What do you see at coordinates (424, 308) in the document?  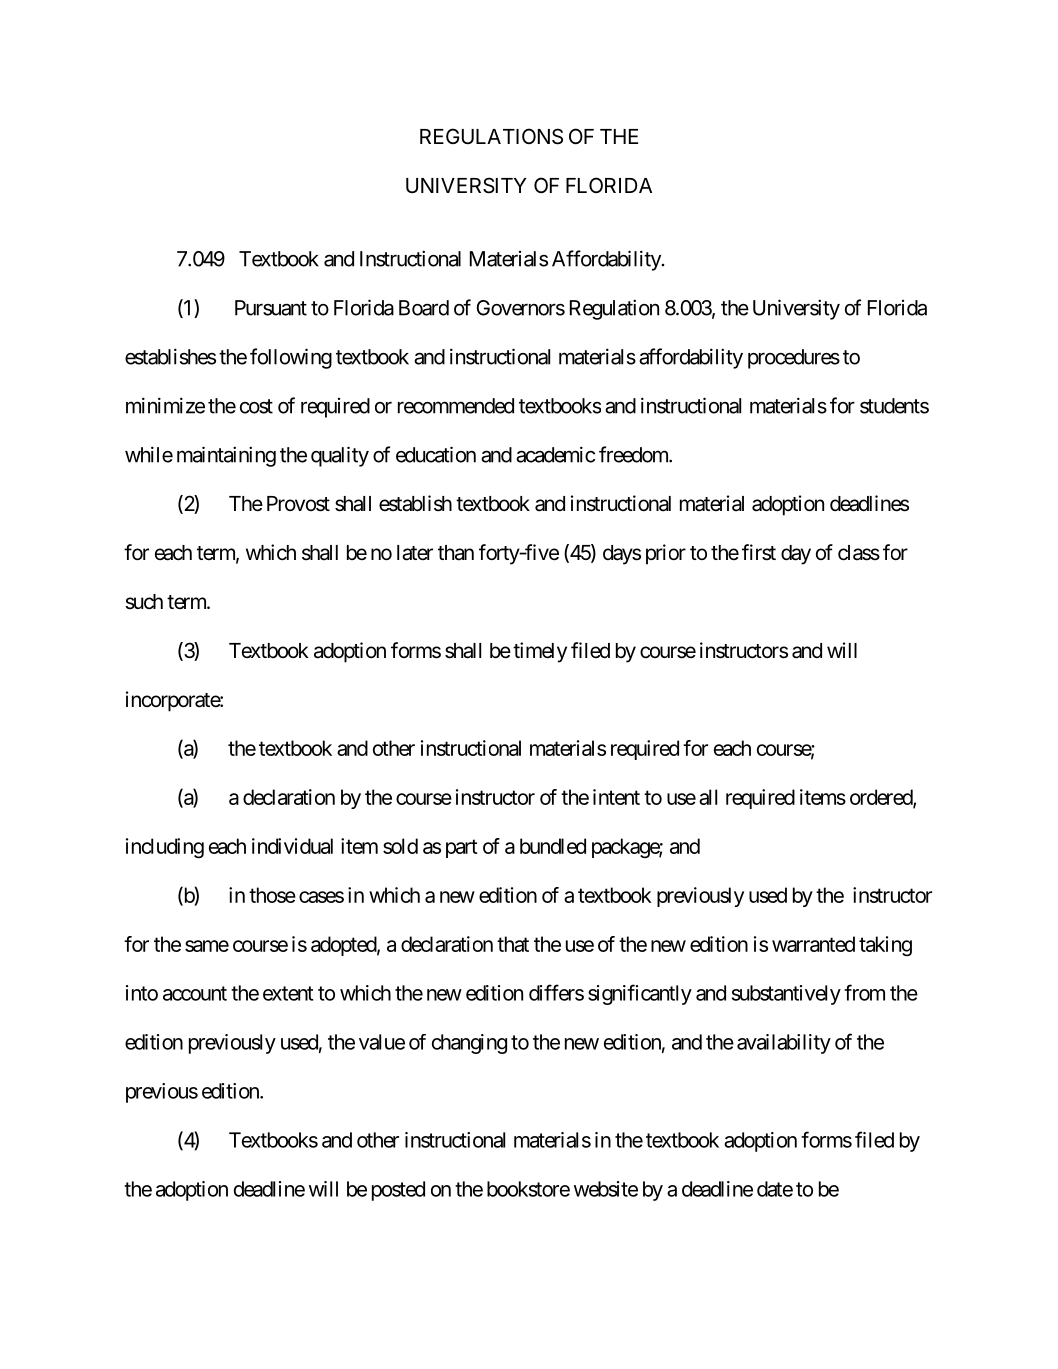 I see `Board` at bounding box center [424, 308].
